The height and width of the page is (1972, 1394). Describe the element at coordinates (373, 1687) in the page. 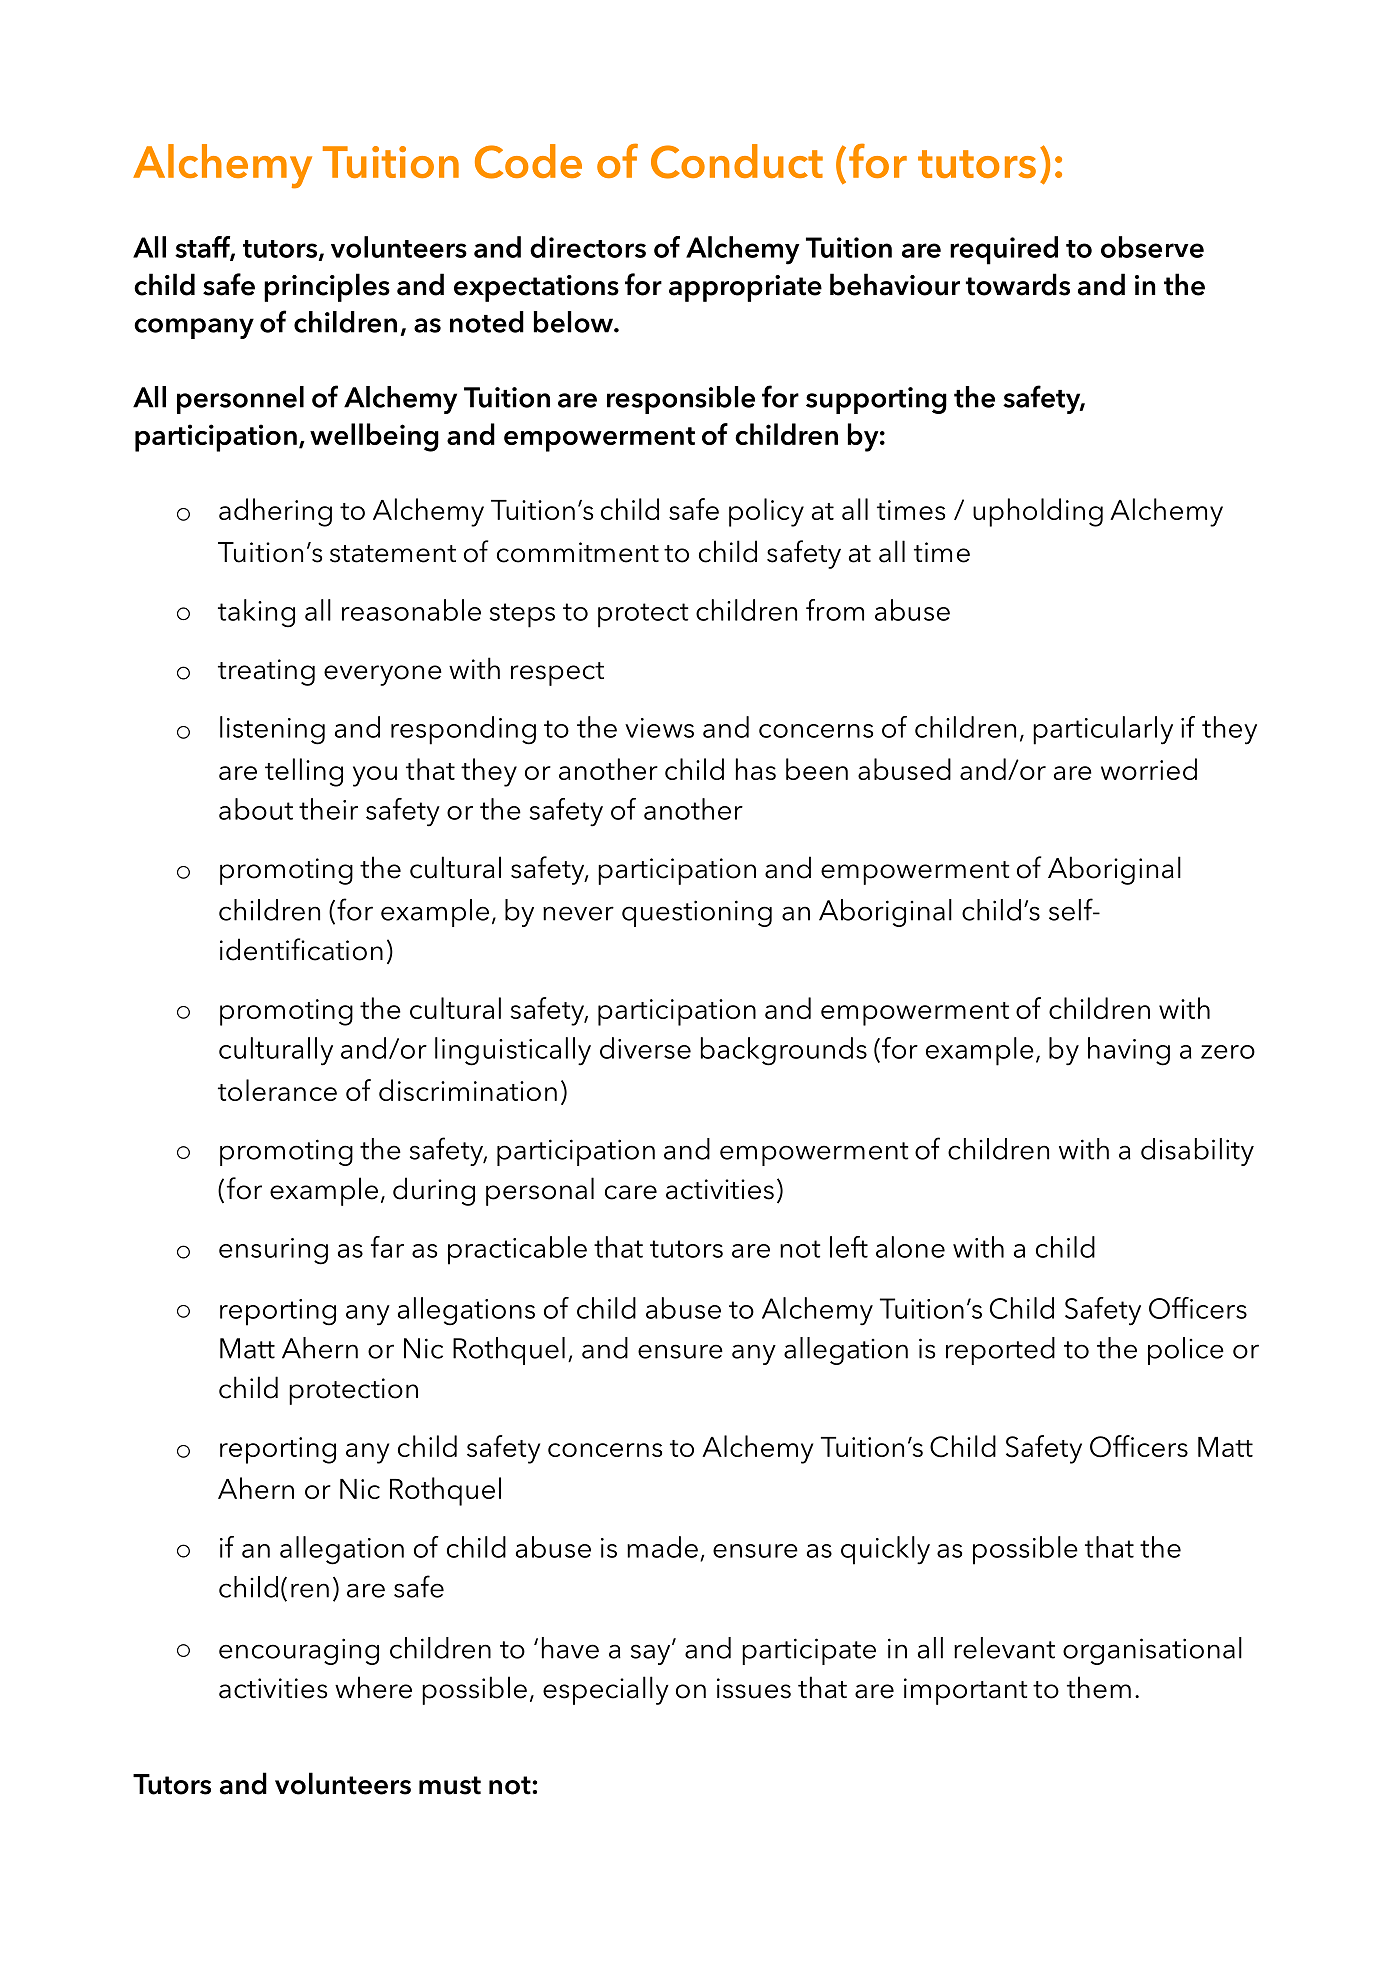

I see `where` at that location.
